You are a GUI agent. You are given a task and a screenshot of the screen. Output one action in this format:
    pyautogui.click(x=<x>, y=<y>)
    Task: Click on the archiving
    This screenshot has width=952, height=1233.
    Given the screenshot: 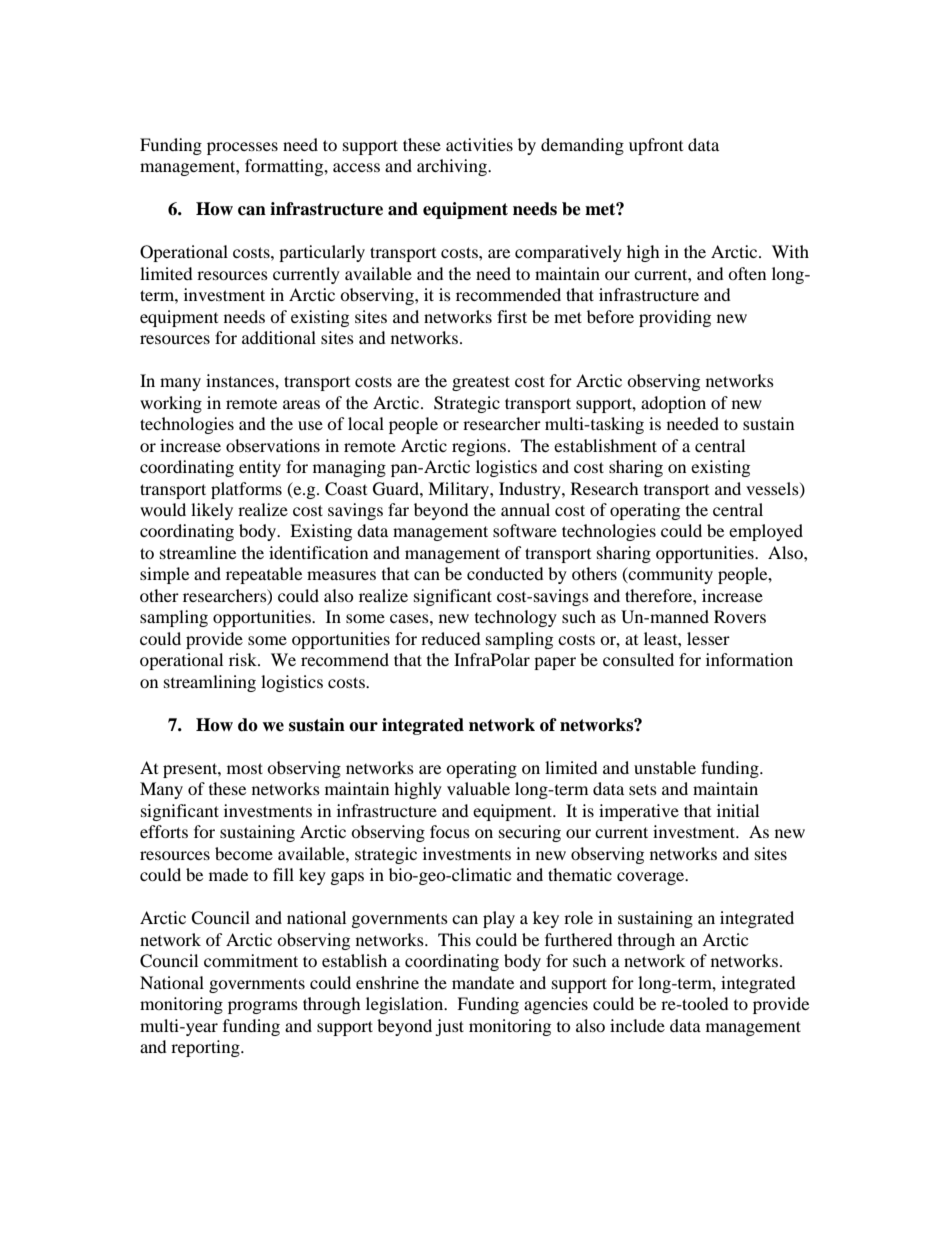 What is the action you would take?
    pyautogui.click(x=453, y=167)
